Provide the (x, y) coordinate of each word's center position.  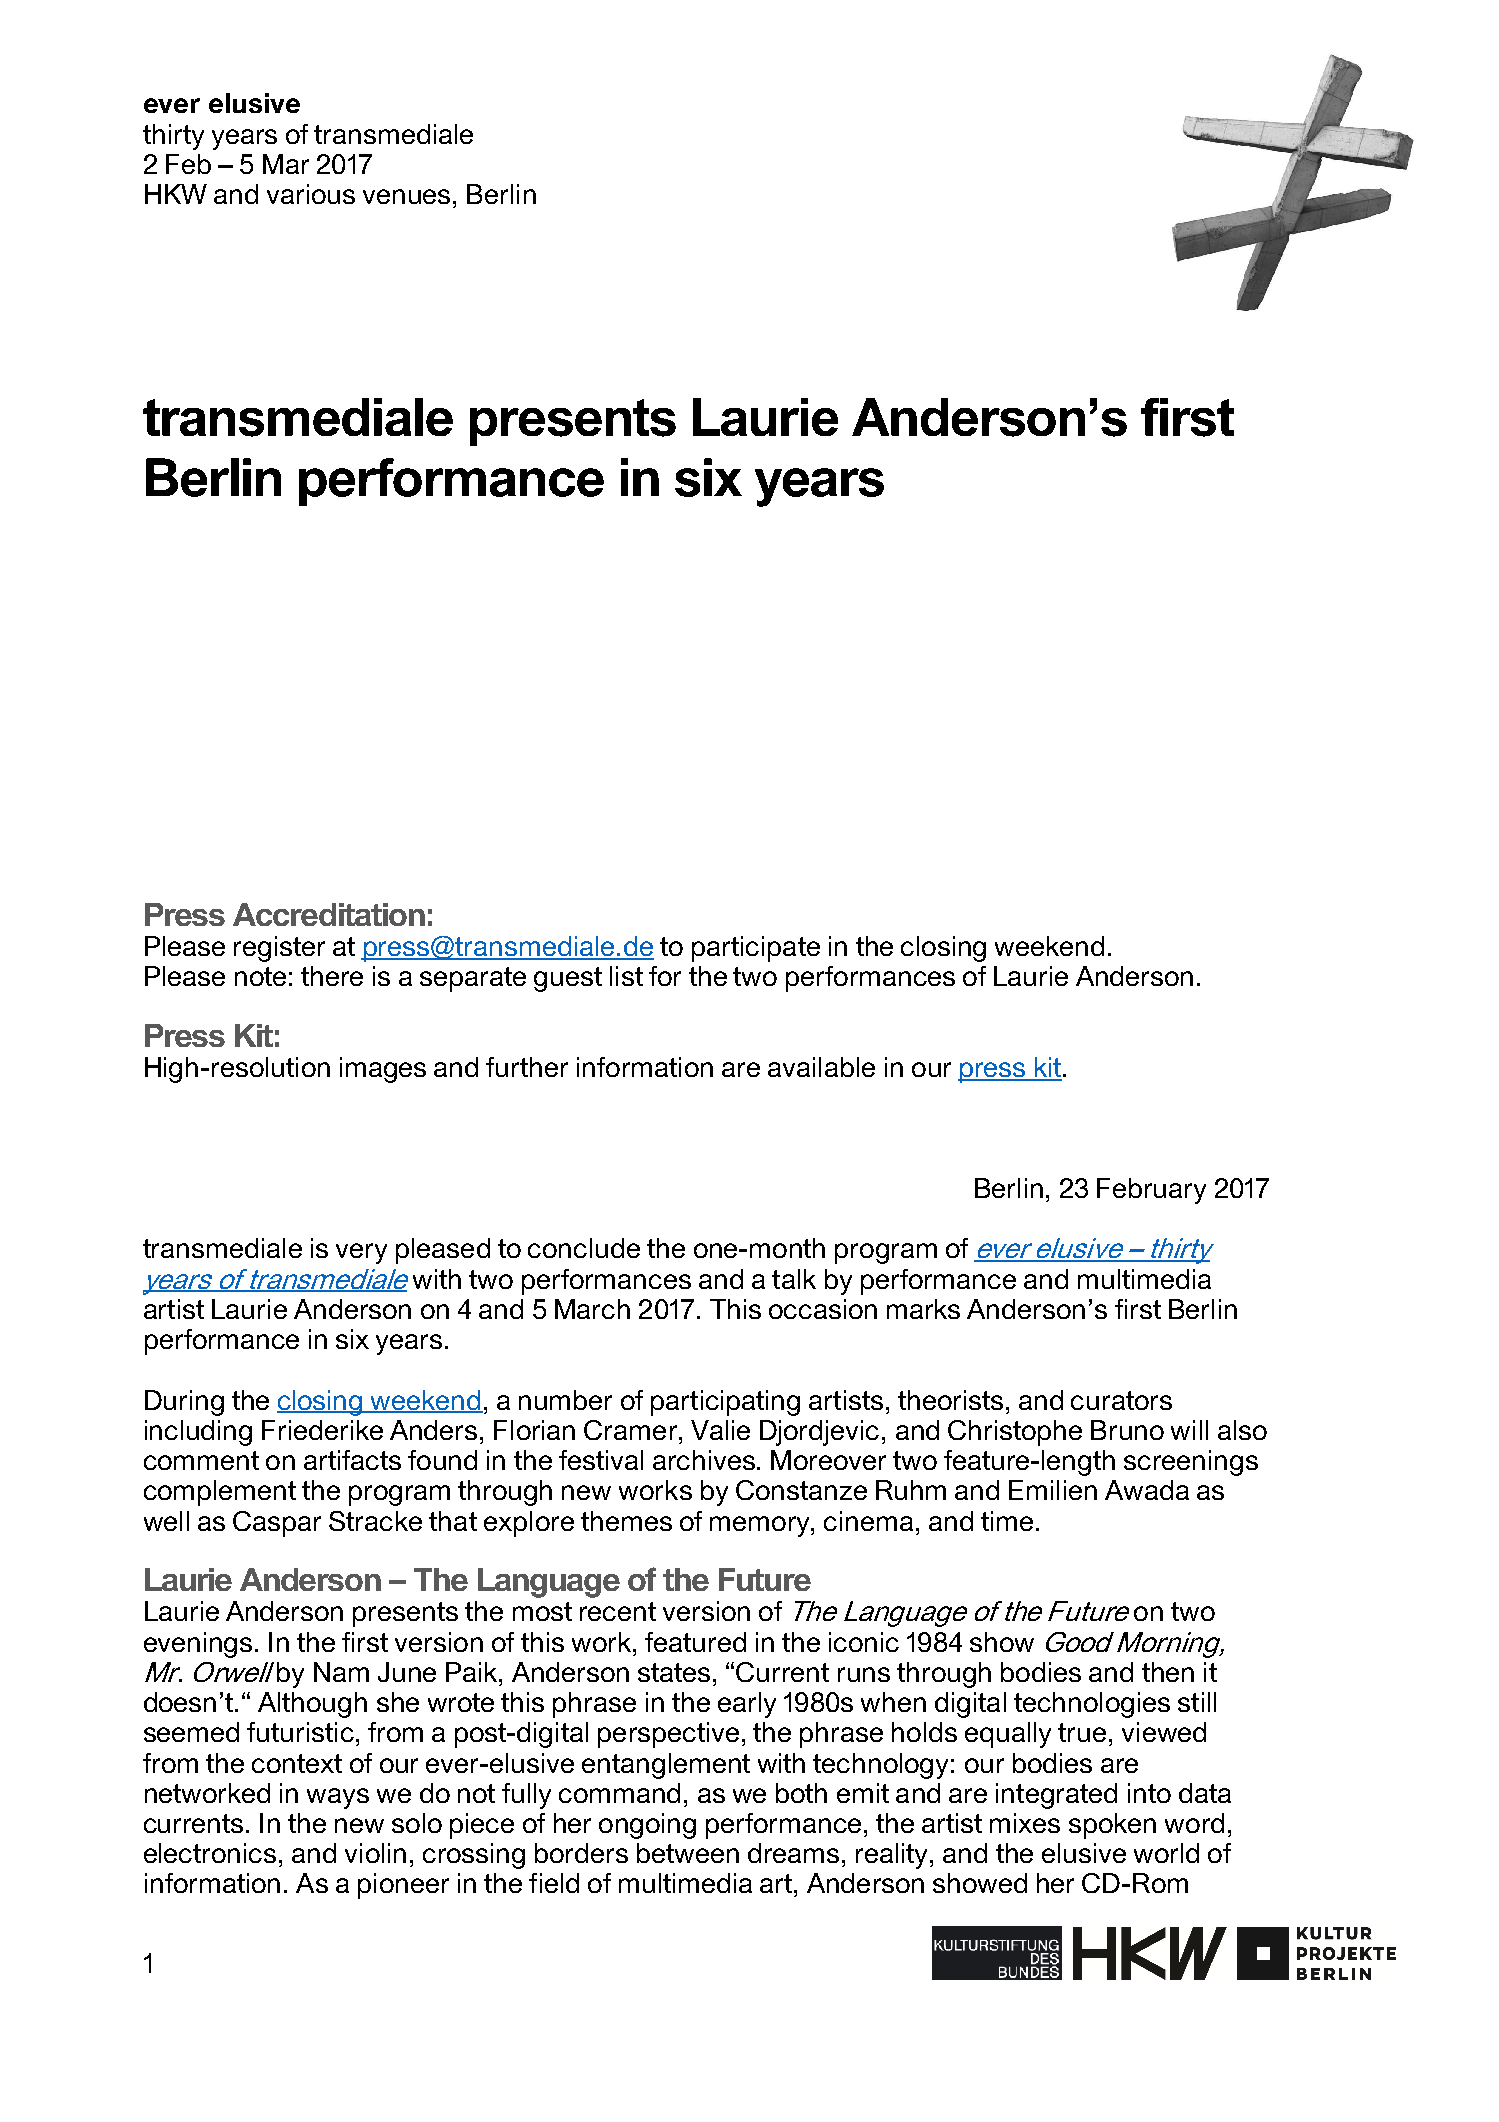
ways (338, 1798)
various (311, 194)
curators (1121, 1400)
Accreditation (329, 914)
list (626, 976)
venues (406, 196)
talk (794, 1279)
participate (756, 949)
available (821, 1067)
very (361, 1253)
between (688, 1853)
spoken (1112, 1826)
